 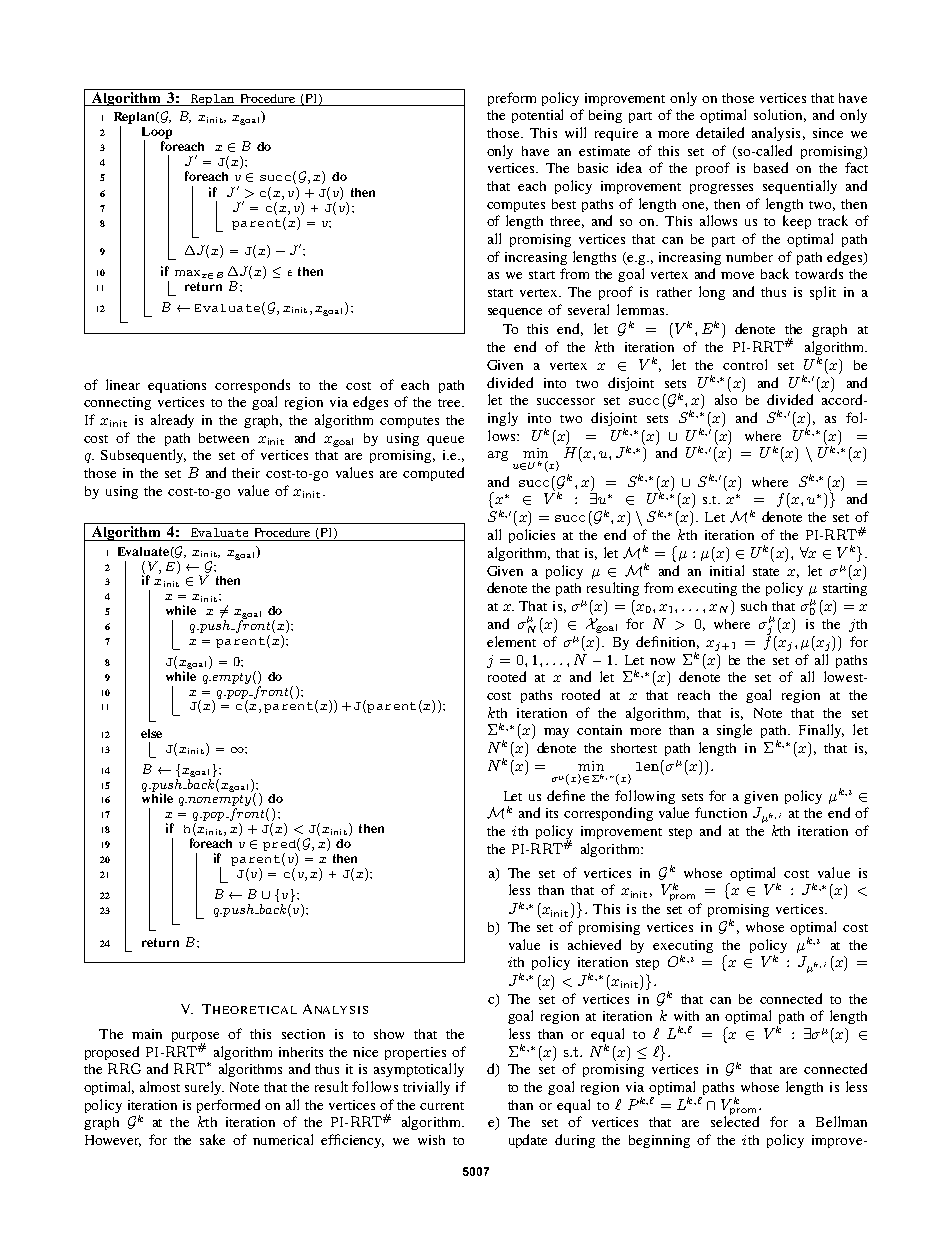 What do you see at coordinates (442, 1106) in the screenshot?
I see `current` at bounding box center [442, 1106].
